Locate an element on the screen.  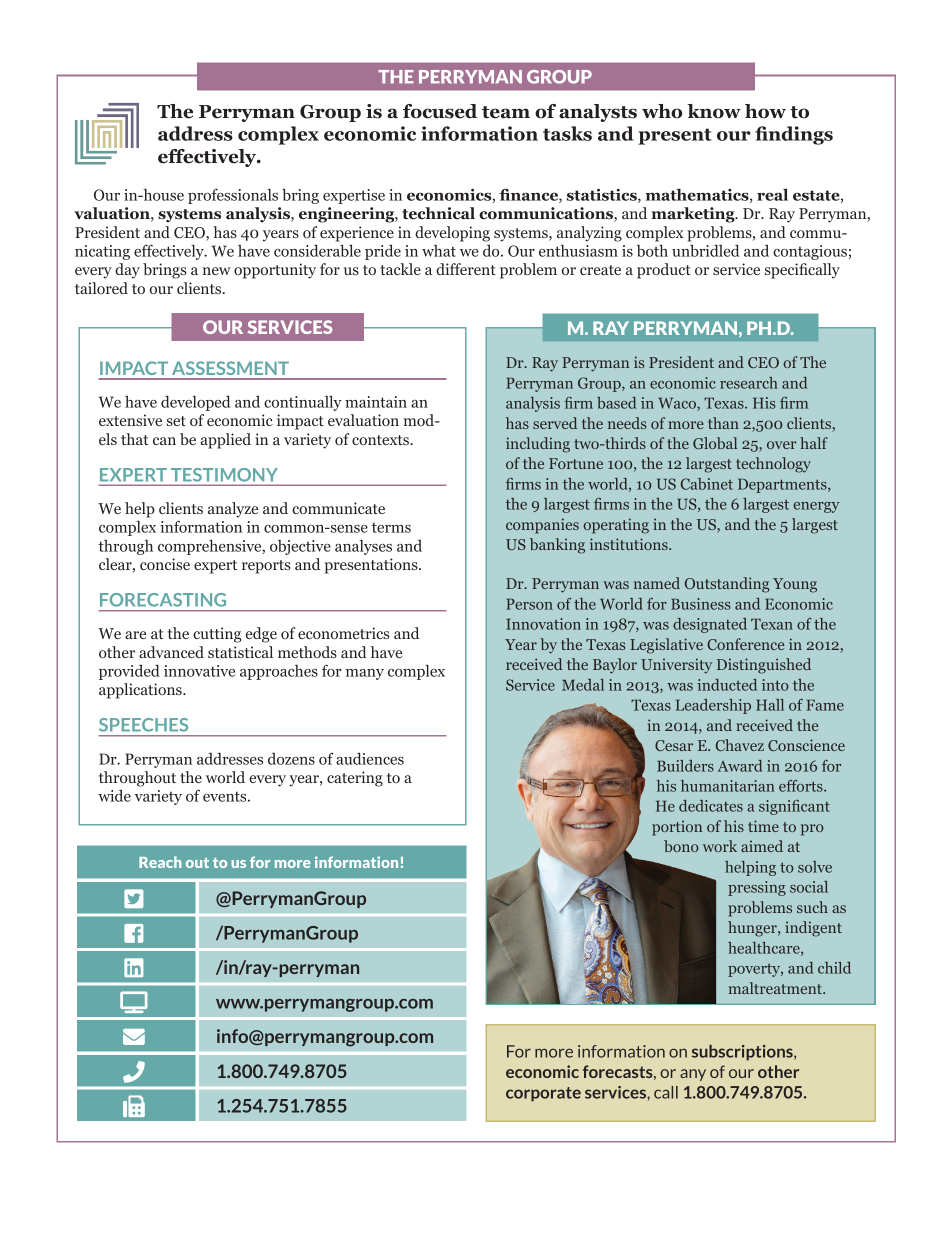
focused is located at coordinates (440, 111).
